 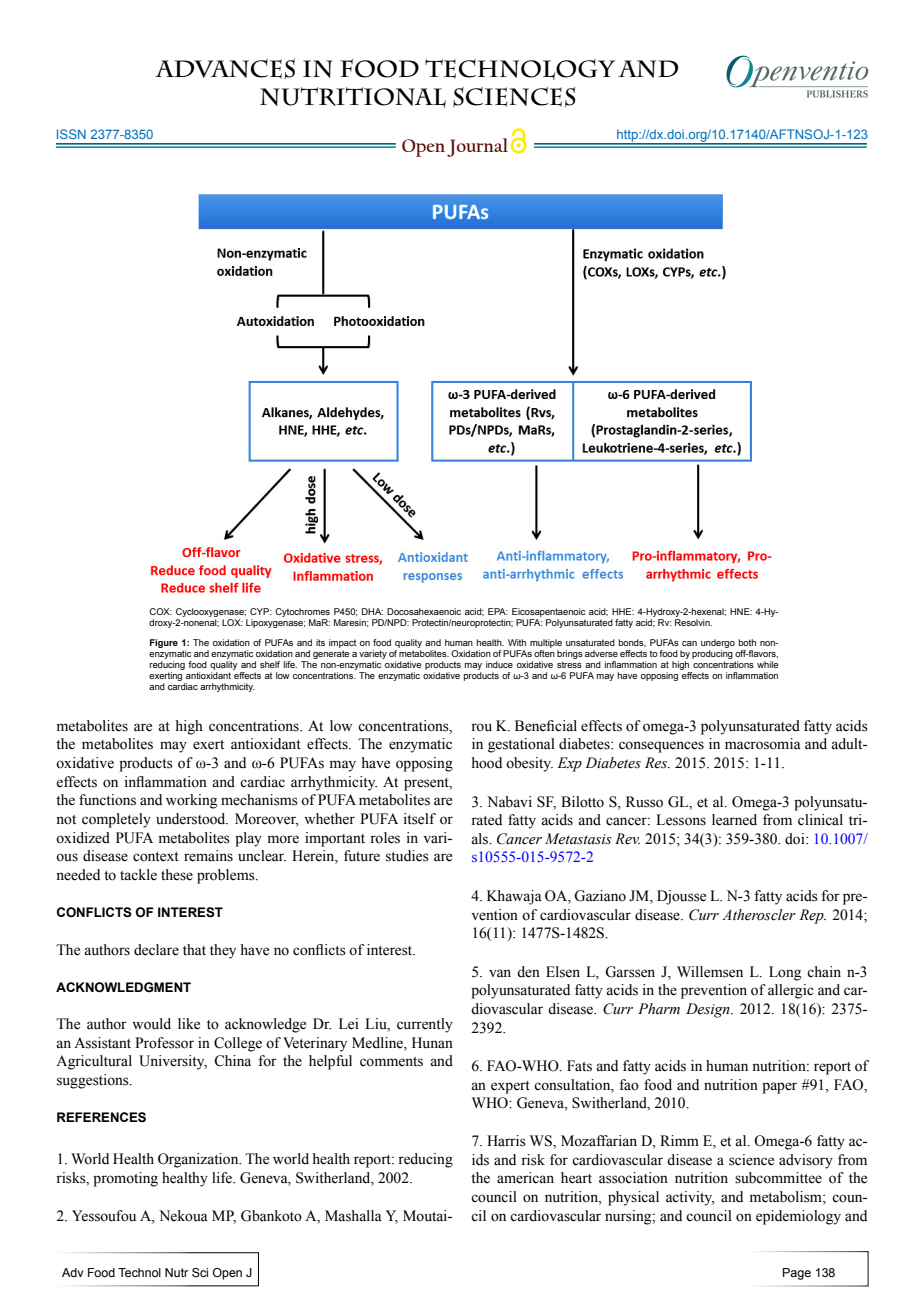 What do you see at coordinates (747, 642) in the document?
I see `both` at bounding box center [747, 642].
